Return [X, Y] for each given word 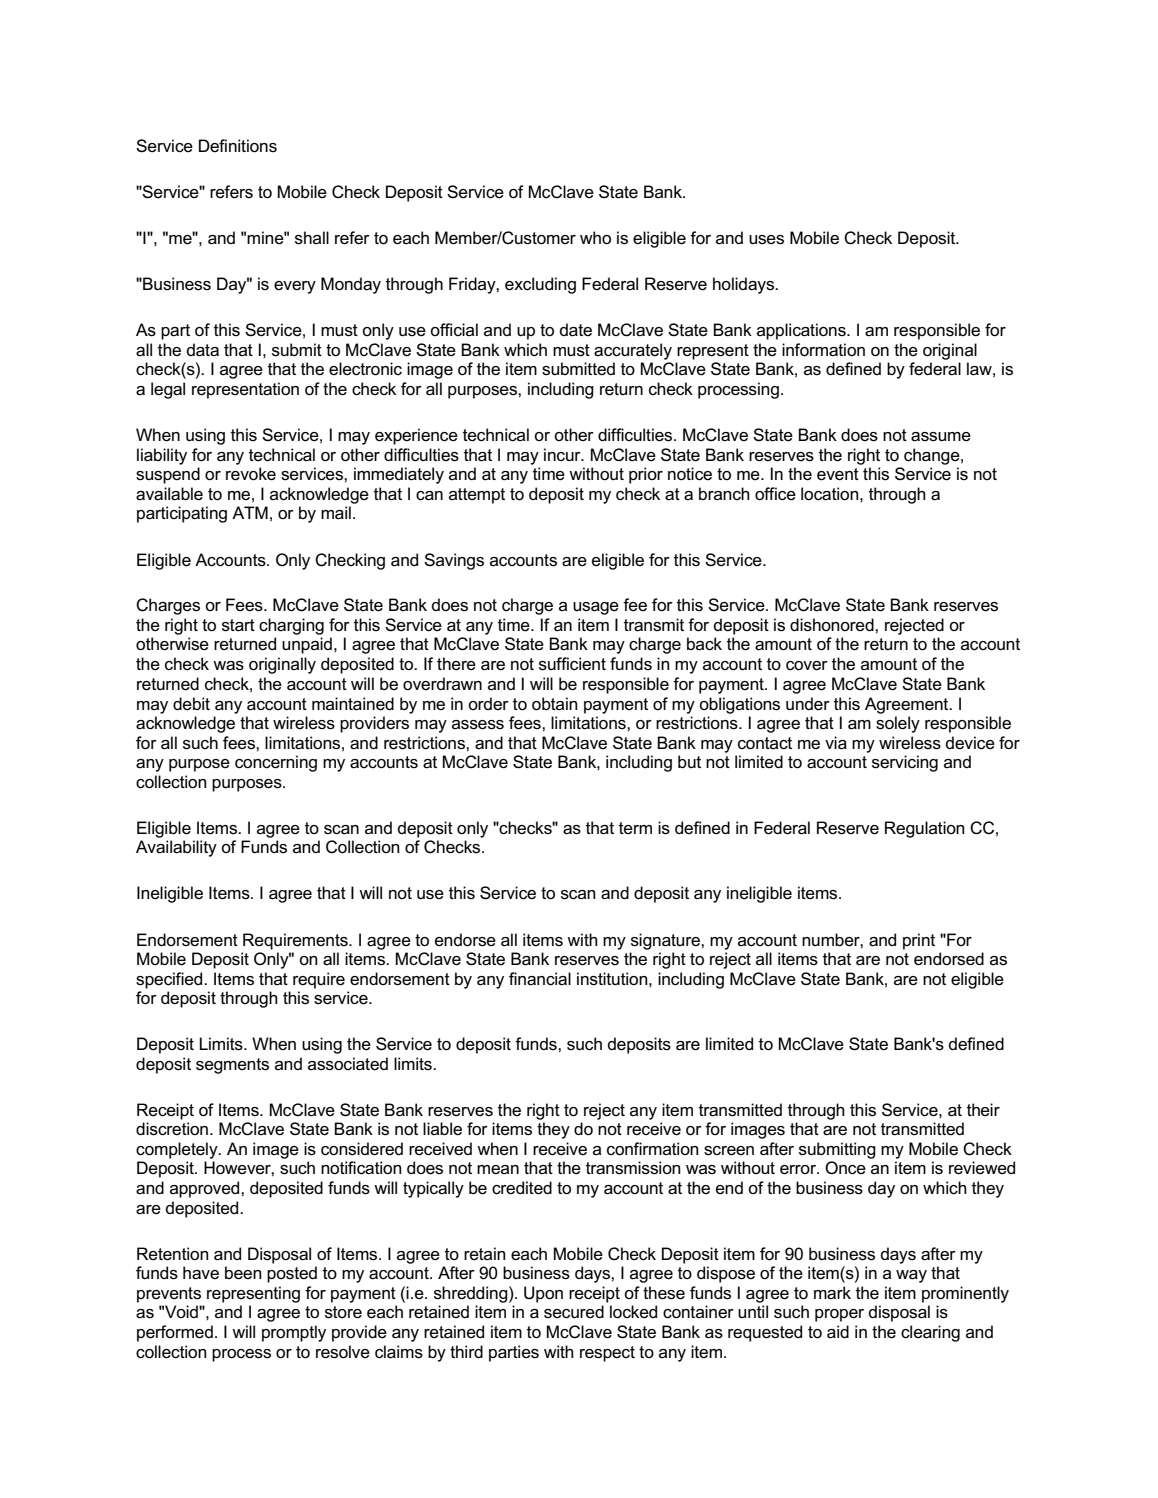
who [595, 237]
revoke [251, 474]
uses [766, 240]
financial [540, 979]
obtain [555, 704]
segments [232, 1066]
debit [191, 704]
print [919, 941]
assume [941, 437]
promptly [294, 1333]
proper [839, 1315]
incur [563, 454]
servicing [905, 763]
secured [574, 1312]
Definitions [238, 146]
